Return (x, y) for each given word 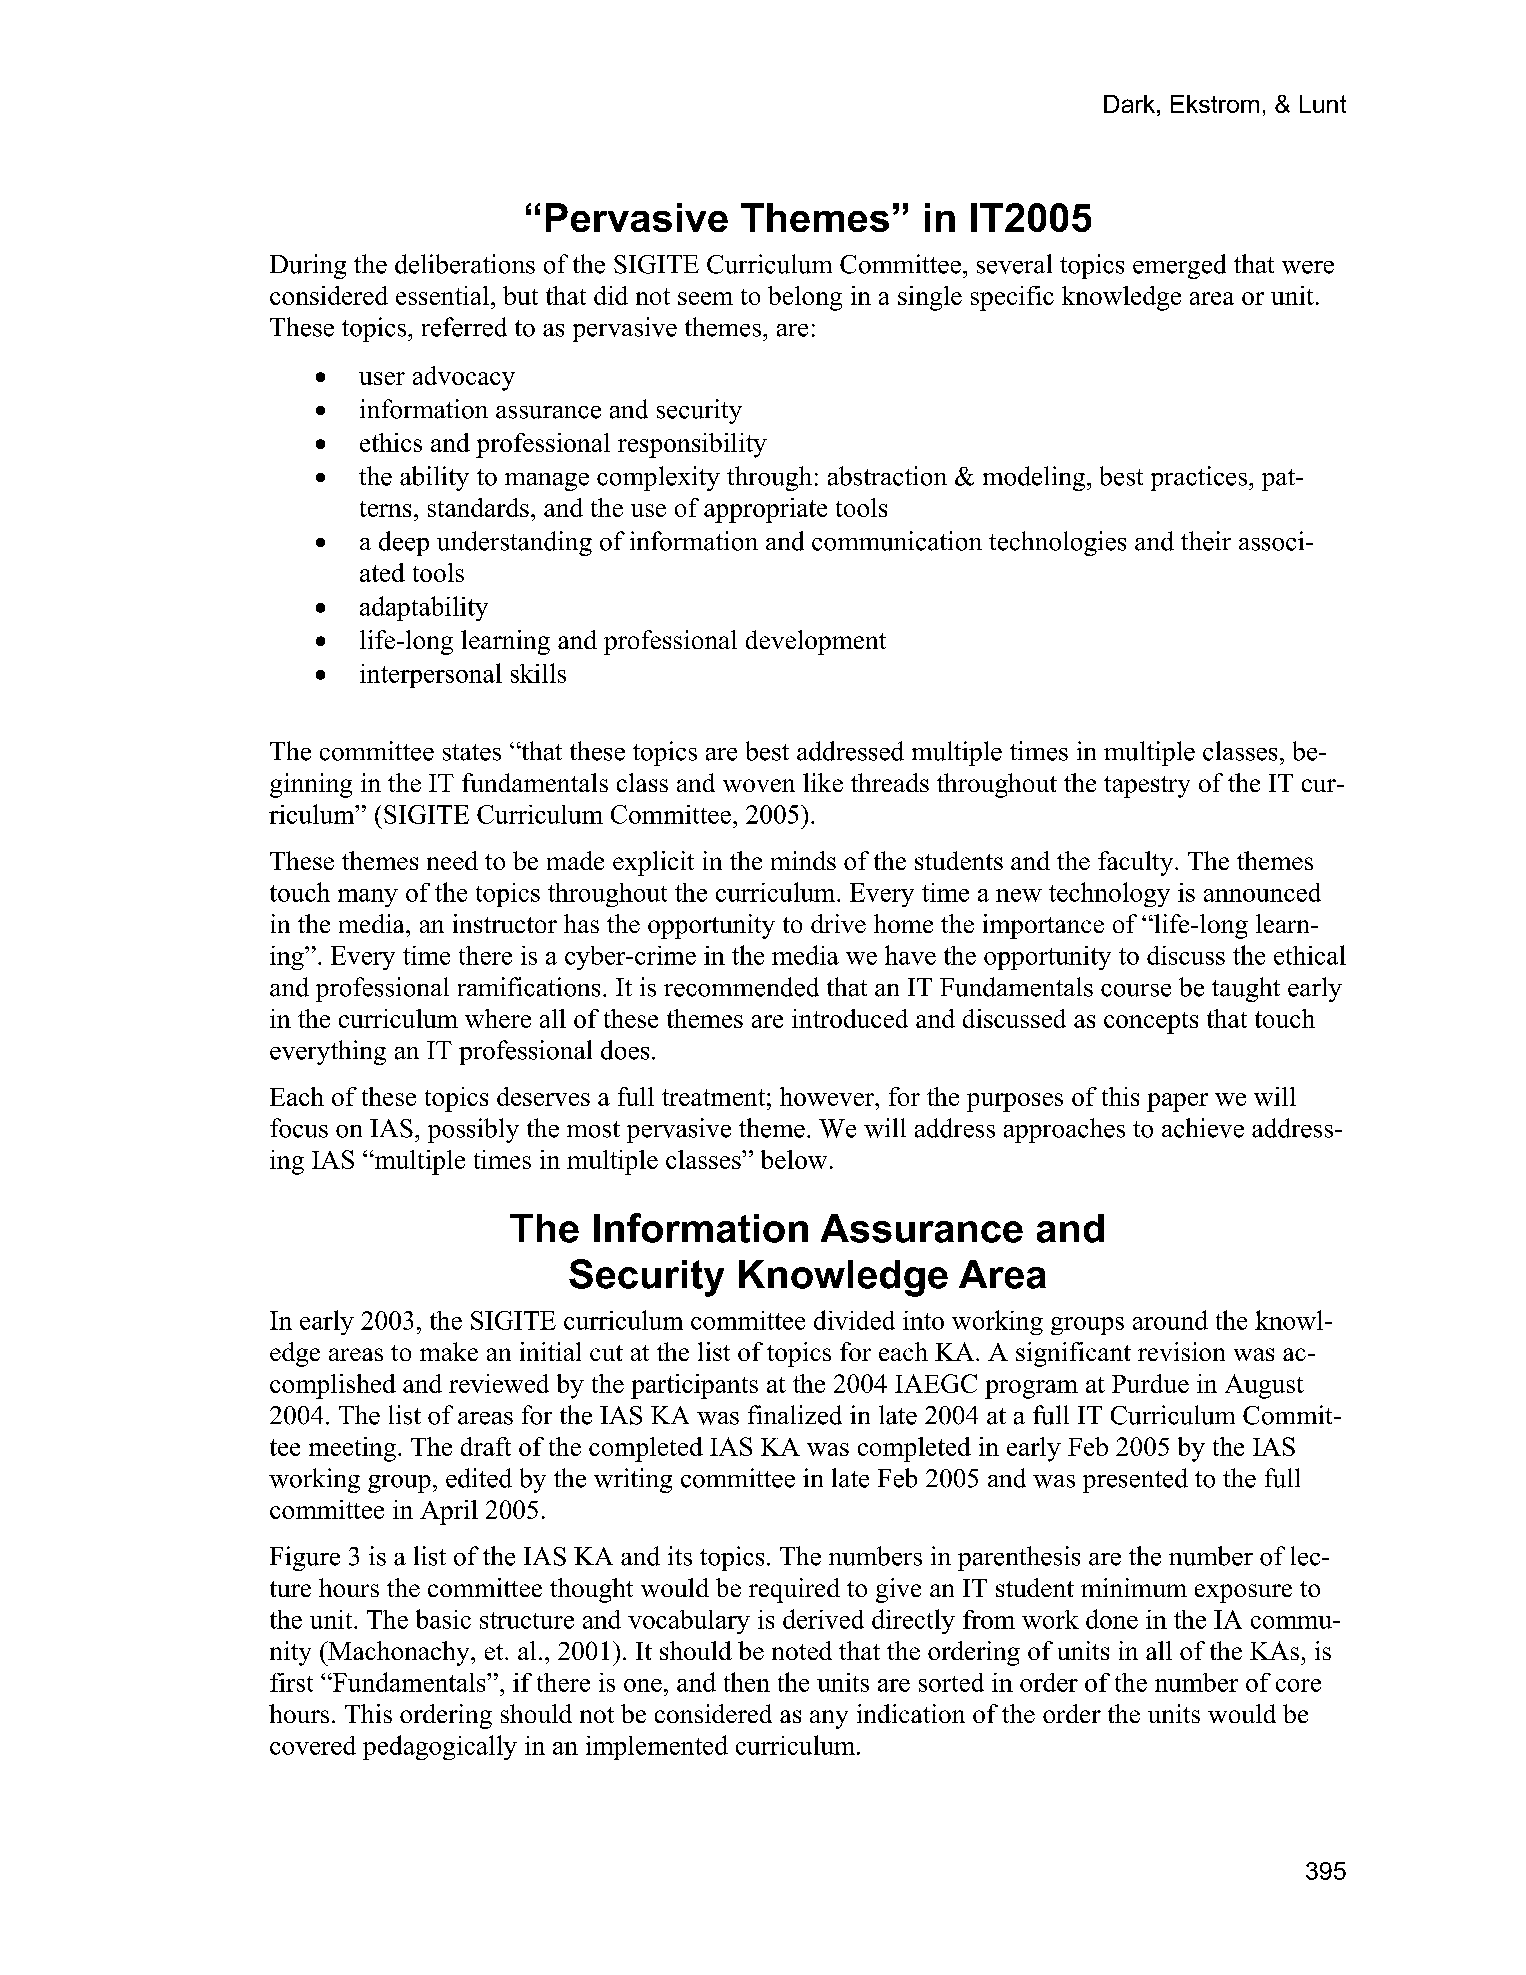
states (472, 752)
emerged (1179, 266)
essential (442, 295)
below (794, 1159)
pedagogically (440, 1747)
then (747, 1682)
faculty (1137, 863)
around (1170, 1320)
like (823, 782)
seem (705, 298)
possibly (473, 1130)
